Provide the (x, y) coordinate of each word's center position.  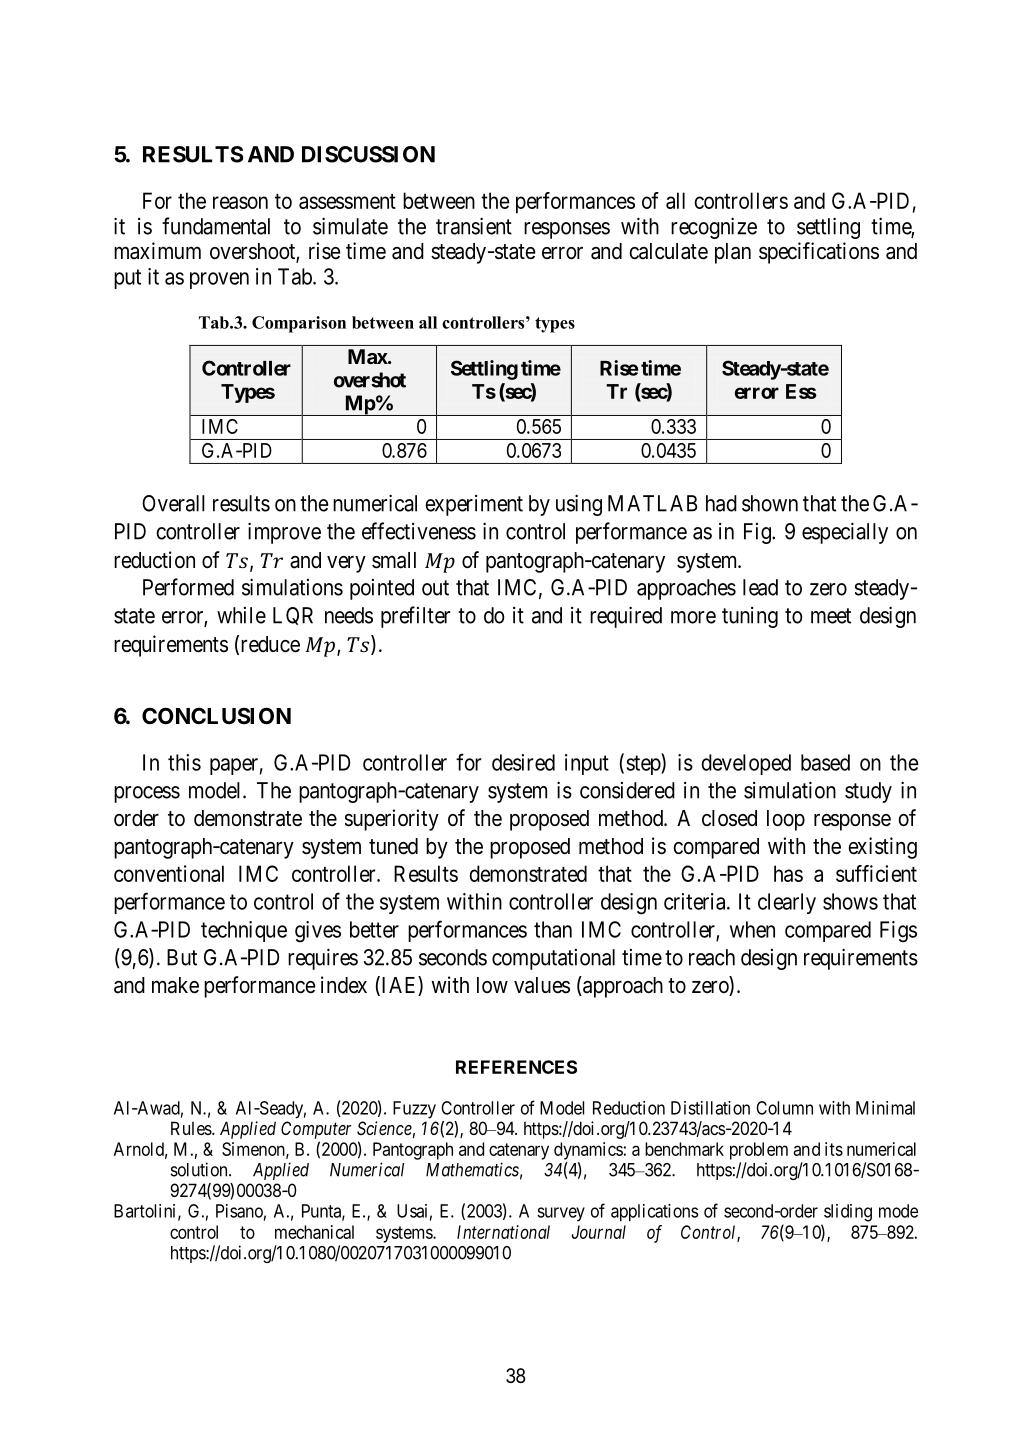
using (579, 505)
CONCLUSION (216, 716)
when (752, 929)
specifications (819, 253)
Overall (173, 503)
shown (770, 503)
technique (244, 931)
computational (553, 959)
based (825, 762)
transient (474, 226)
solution (200, 1169)
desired (523, 762)
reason (240, 202)
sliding (848, 1213)
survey (561, 1214)
